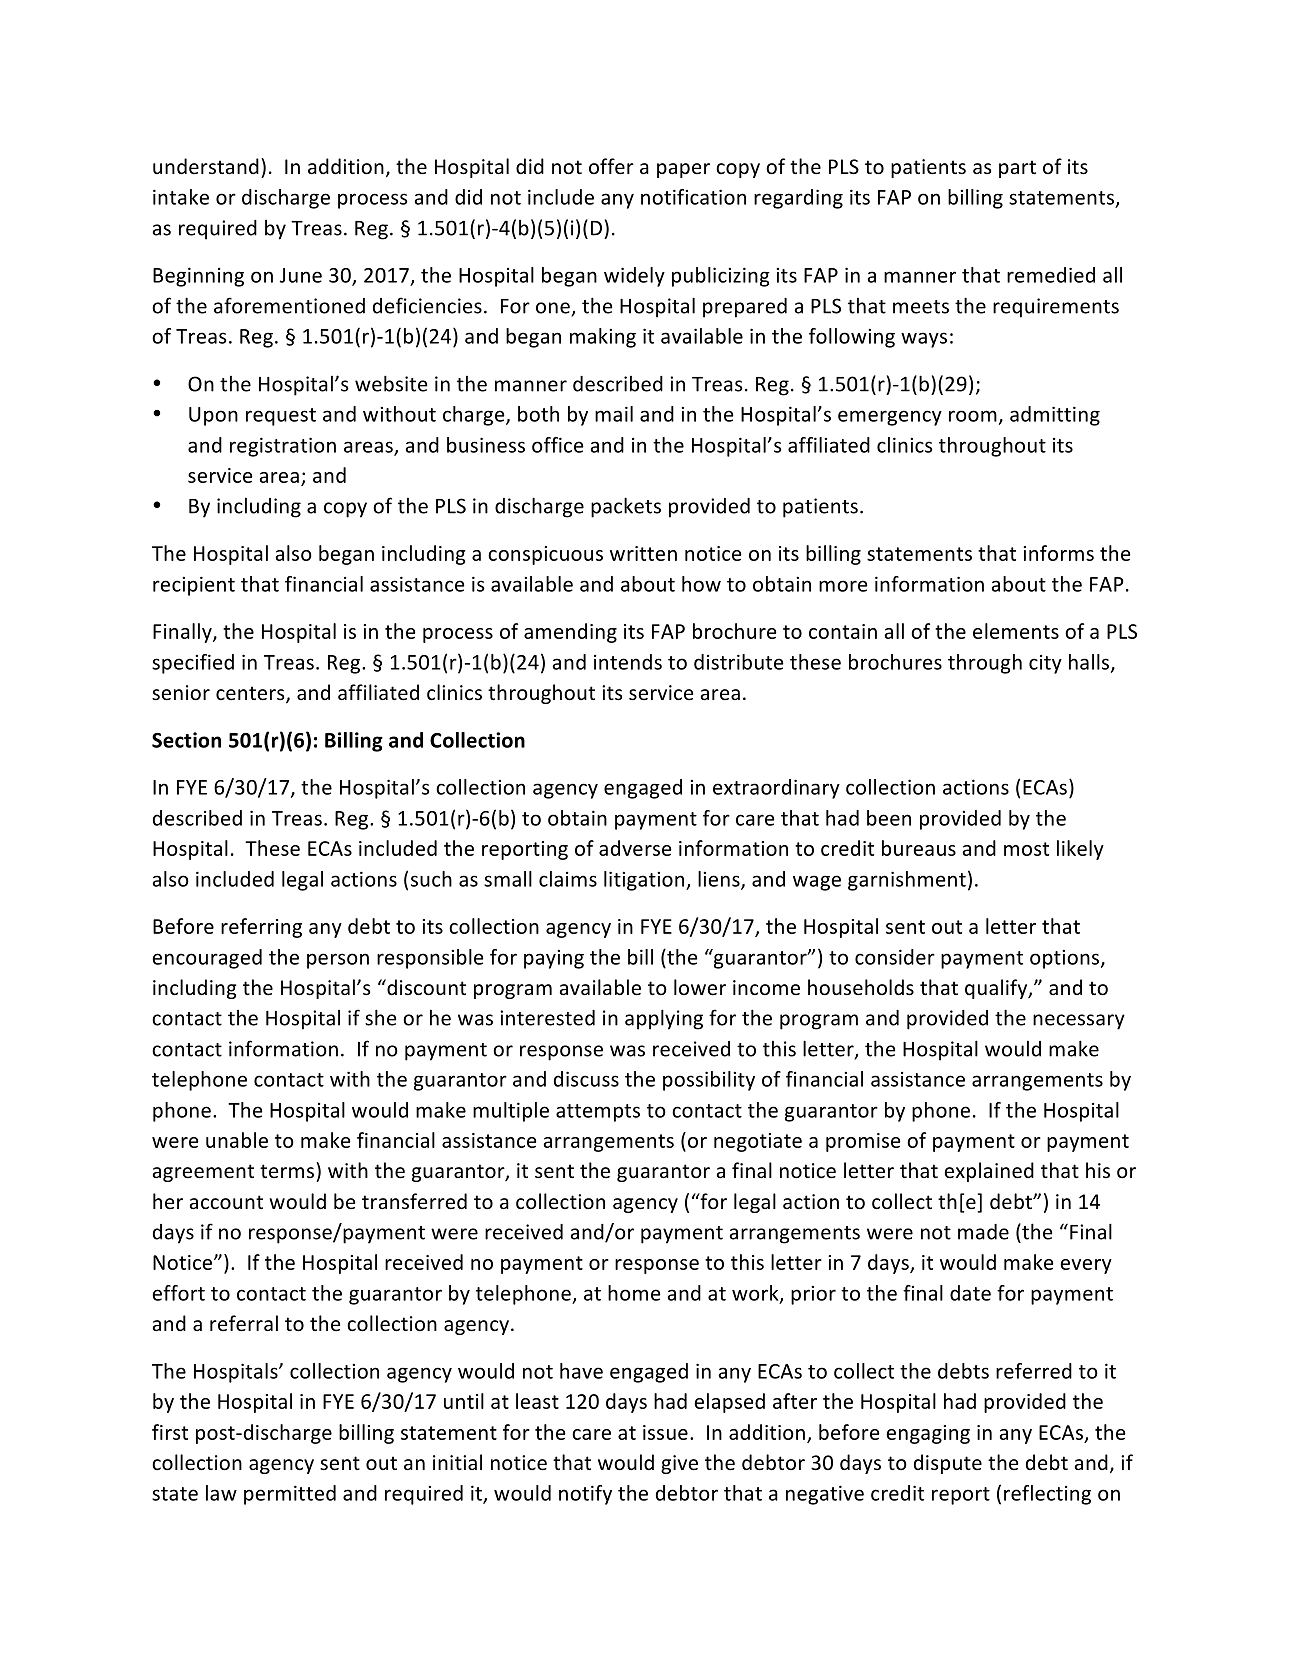  What do you see at coordinates (948, 1464) in the screenshot?
I see `dispute` at bounding box center [948, 1464].
